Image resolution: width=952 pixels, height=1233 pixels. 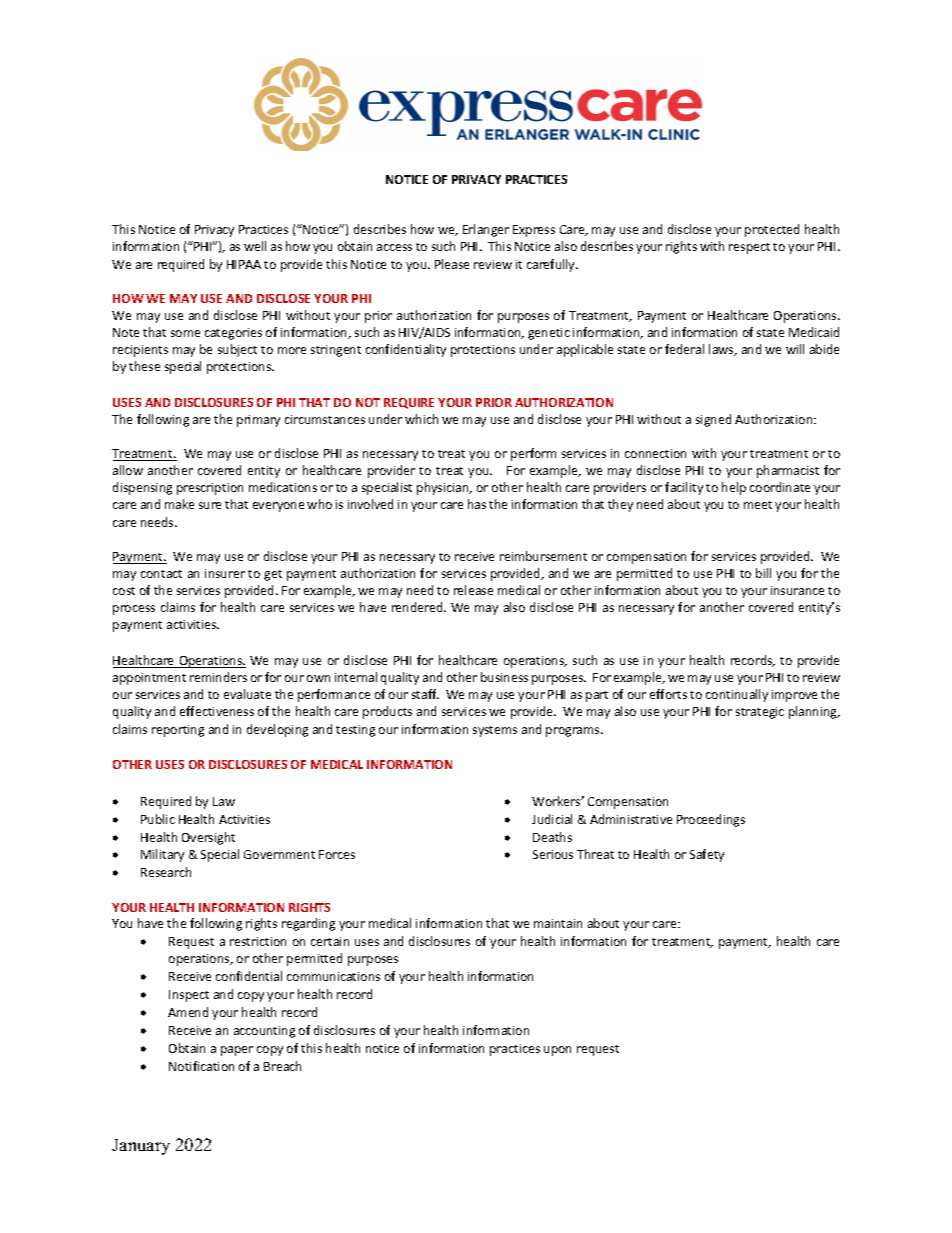 What do you see at coordinates (244, 264) in the image?
I see `HIPAA` at bounding box center [244, 264].
